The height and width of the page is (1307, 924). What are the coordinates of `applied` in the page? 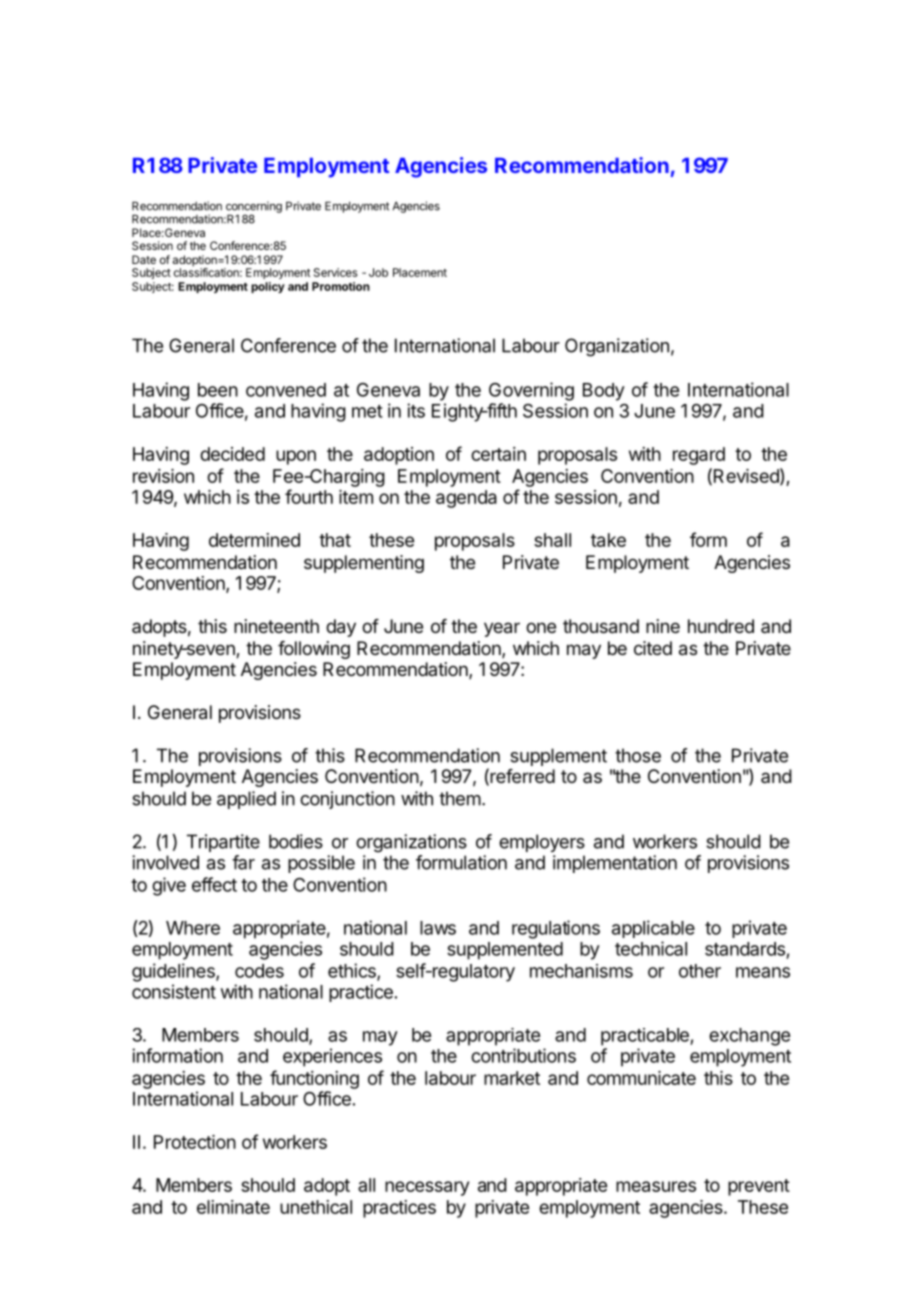 It's located at (246, 800).
